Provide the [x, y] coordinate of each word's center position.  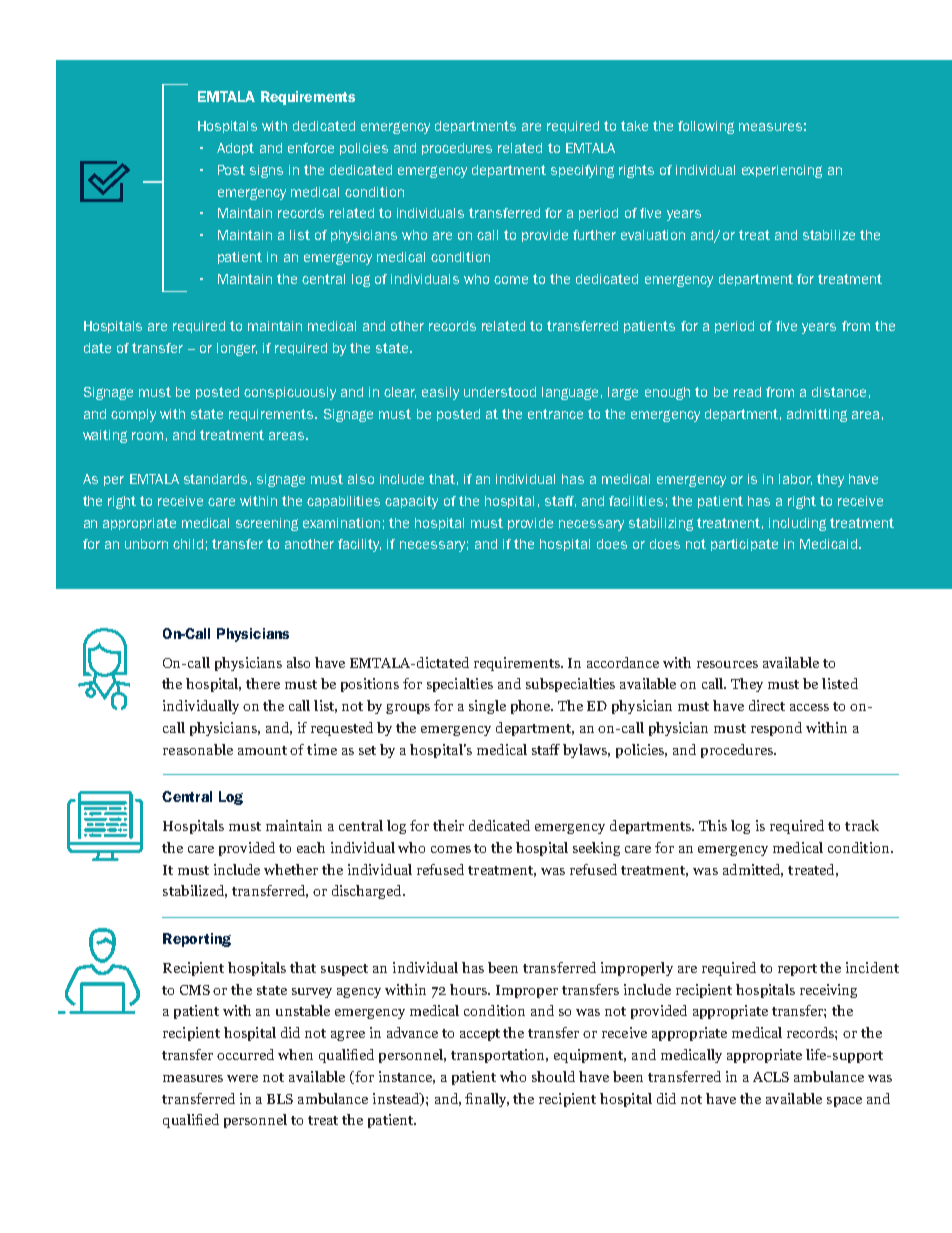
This [713, 825]
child [188, 544]
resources [727, 664]
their [448, 825]
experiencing [782, 171]
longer [237, 349]
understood [500, 392]
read [747, 392]
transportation [499, 1056]
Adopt [235, 149]
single [487, 707]
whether [291, 869]
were [242, 1078]
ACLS [771, 1077]
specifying [582, 171]
